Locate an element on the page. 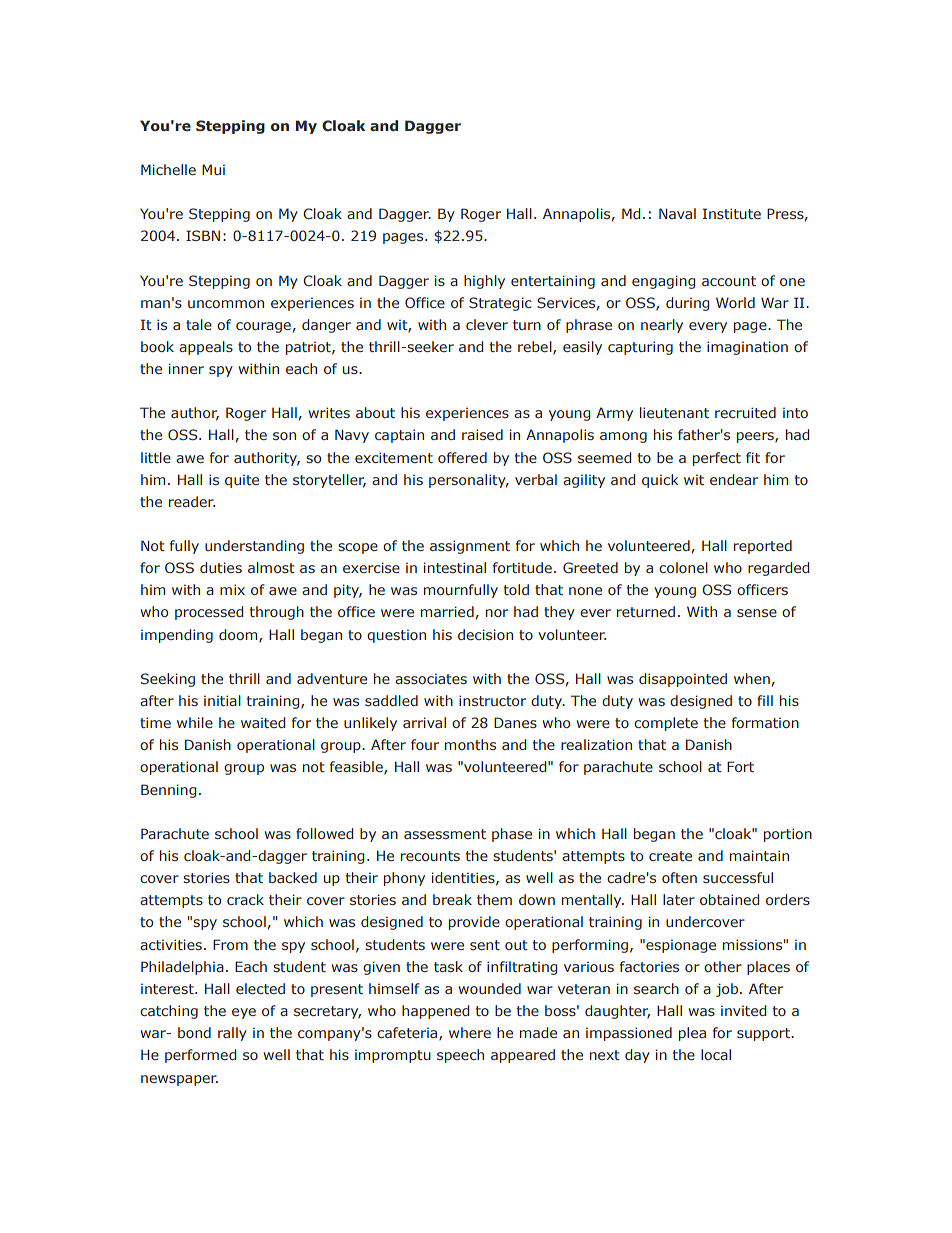 Image resolution: width=952 pixels, height=1233 pixels. waited is located at coordinates (263, 722).
